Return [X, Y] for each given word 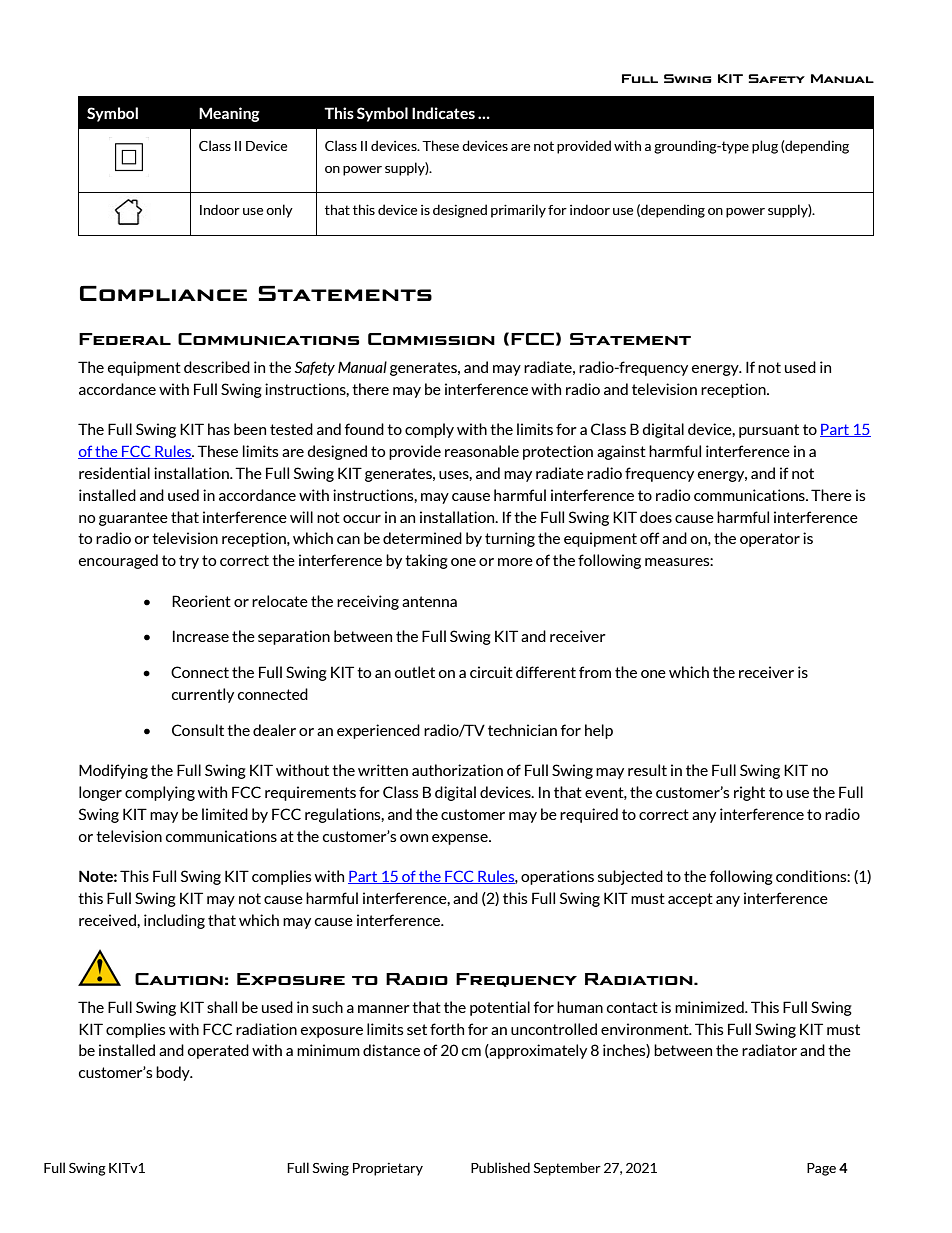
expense [461, 839]
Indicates [443, 113]
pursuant [769, 431]
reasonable [482, 451]
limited [225, 814]
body [174, 1073]
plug [765, 147]
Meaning [229, 114]
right [749, 793]
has [219, 429]
